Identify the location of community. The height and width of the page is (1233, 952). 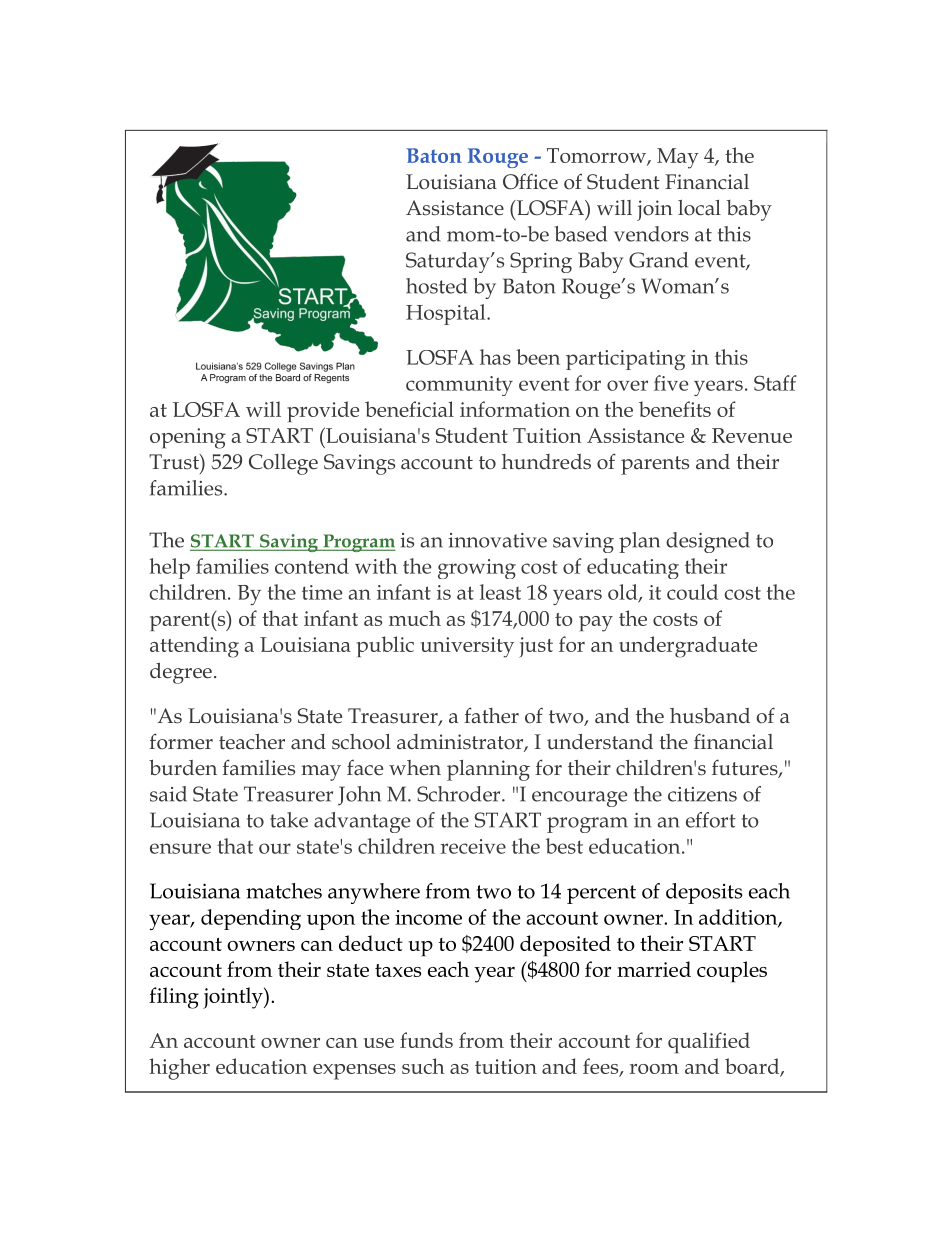
(459, 386).
